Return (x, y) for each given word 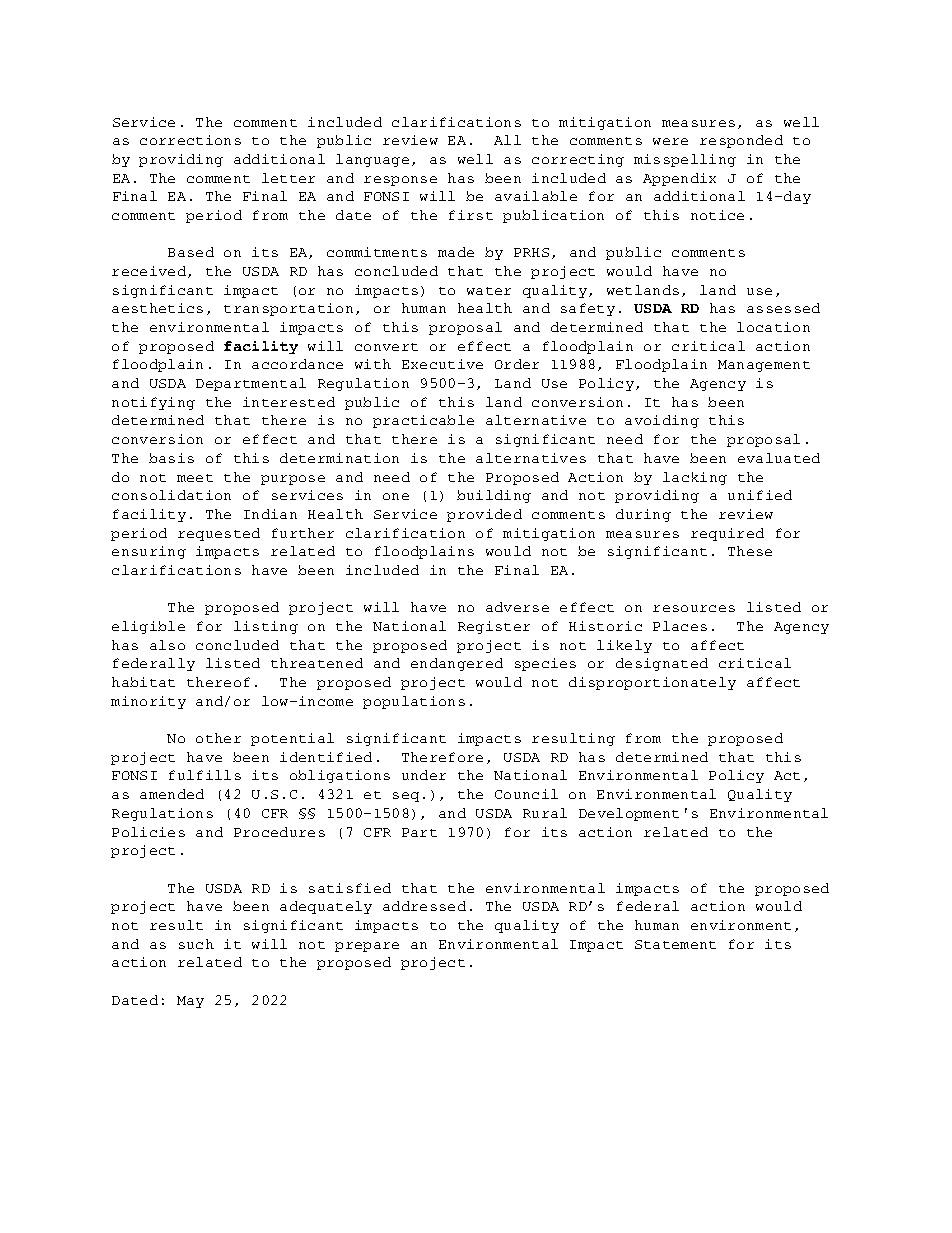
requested (219, 534)
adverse (517, 607)
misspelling (685, 160)
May (190, 1002)
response (400, 181)
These (750, 551)
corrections (190, 140)
